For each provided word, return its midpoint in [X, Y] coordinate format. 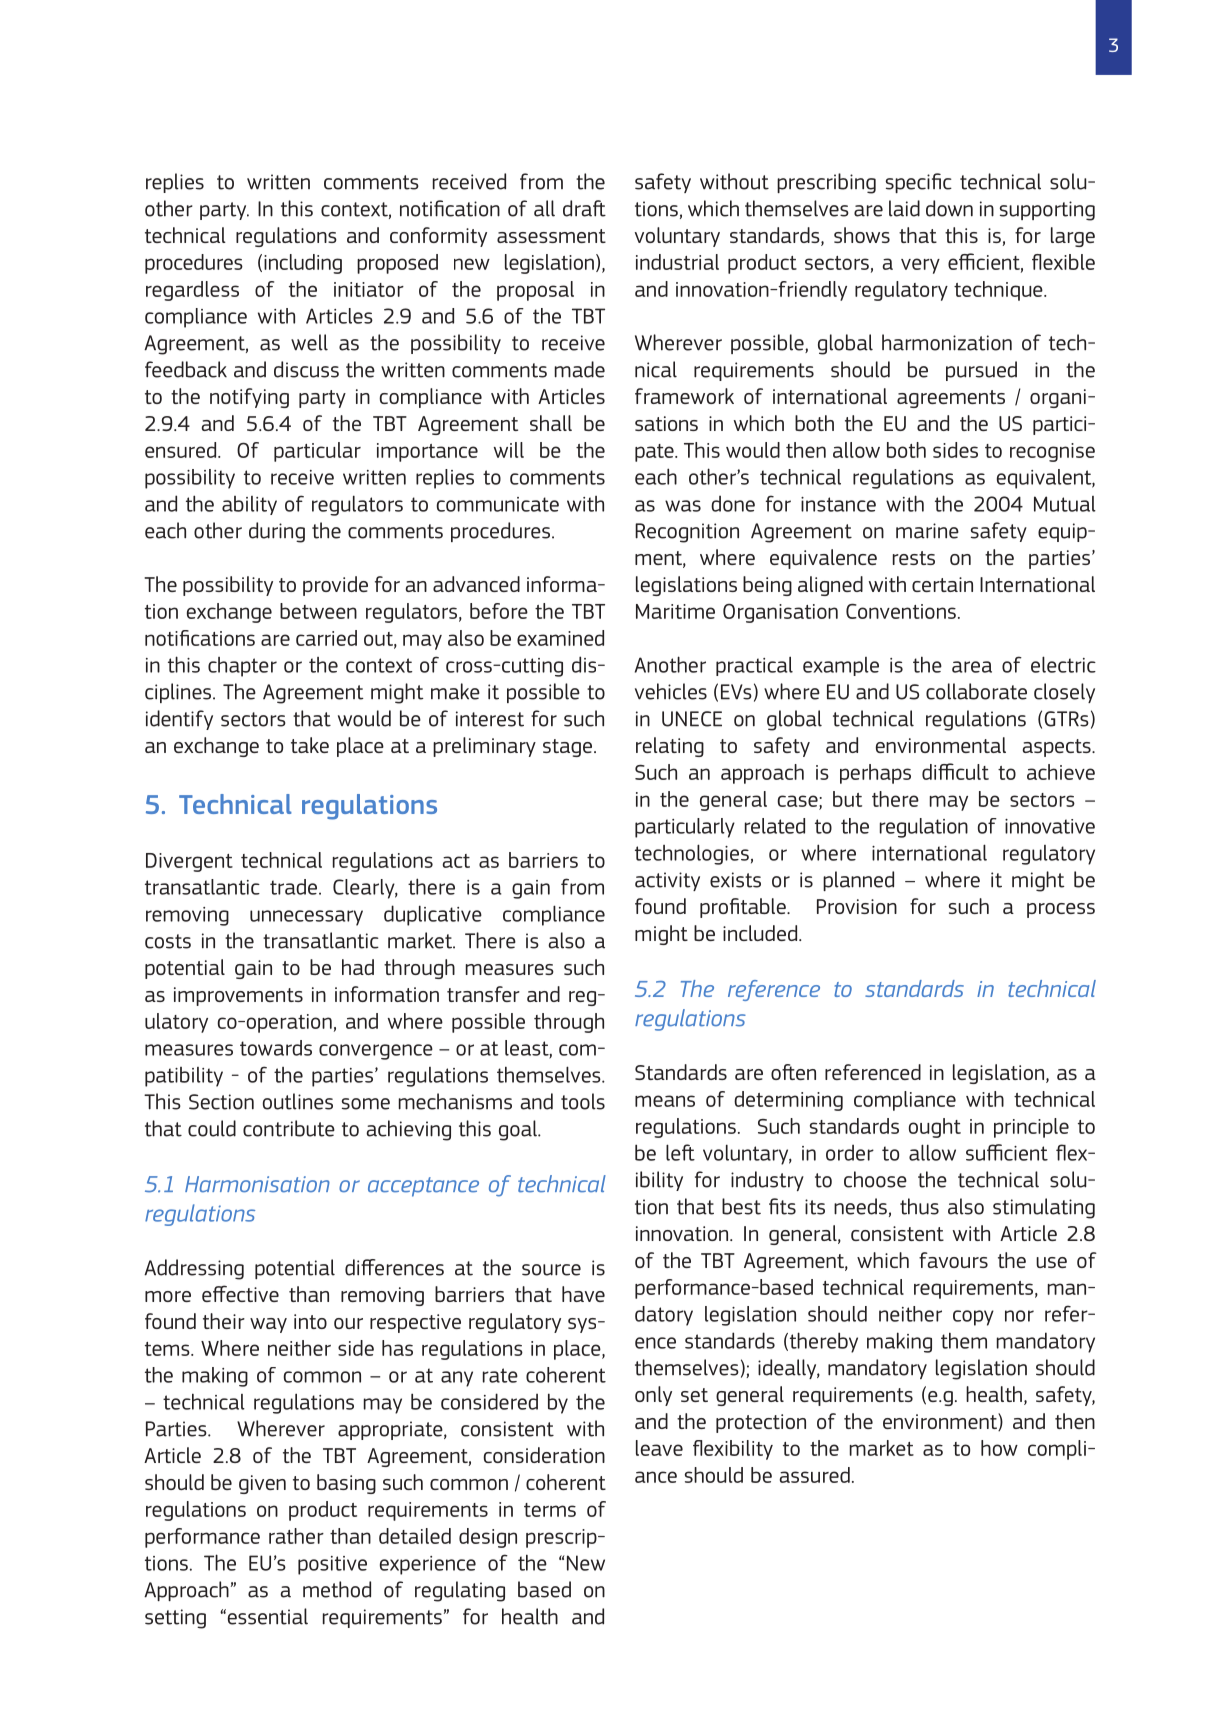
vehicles [671, 691]
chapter [242, 667]
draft [584, 208]
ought [935, 1128]
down [949, 208]
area [972, 667]
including [303, 264]
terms [550, 1510]
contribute [289, 1128]
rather [296, 1536]
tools [583, 1101]
